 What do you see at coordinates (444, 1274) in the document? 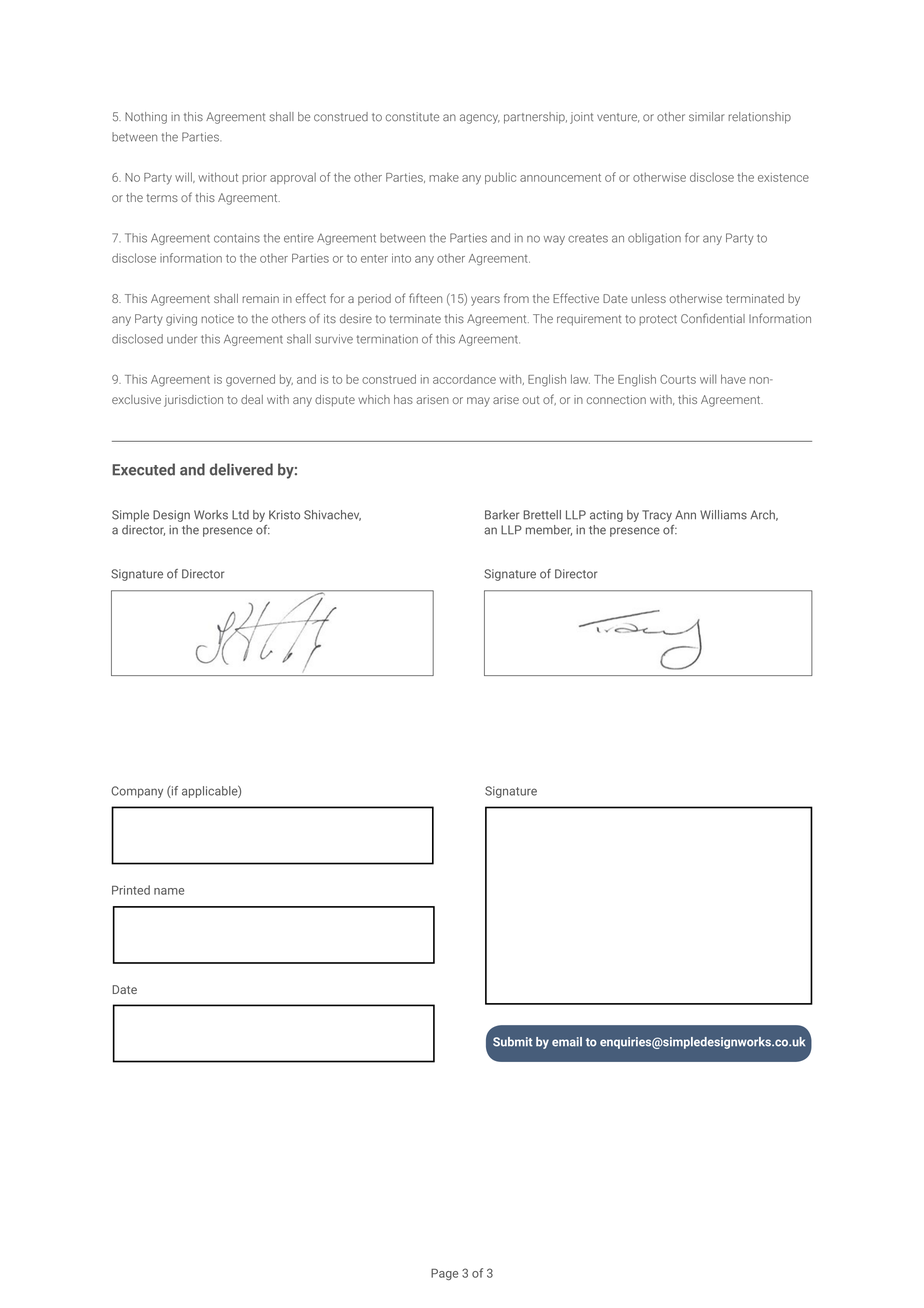
I see `Page` at bounding box center [444, 1274].
